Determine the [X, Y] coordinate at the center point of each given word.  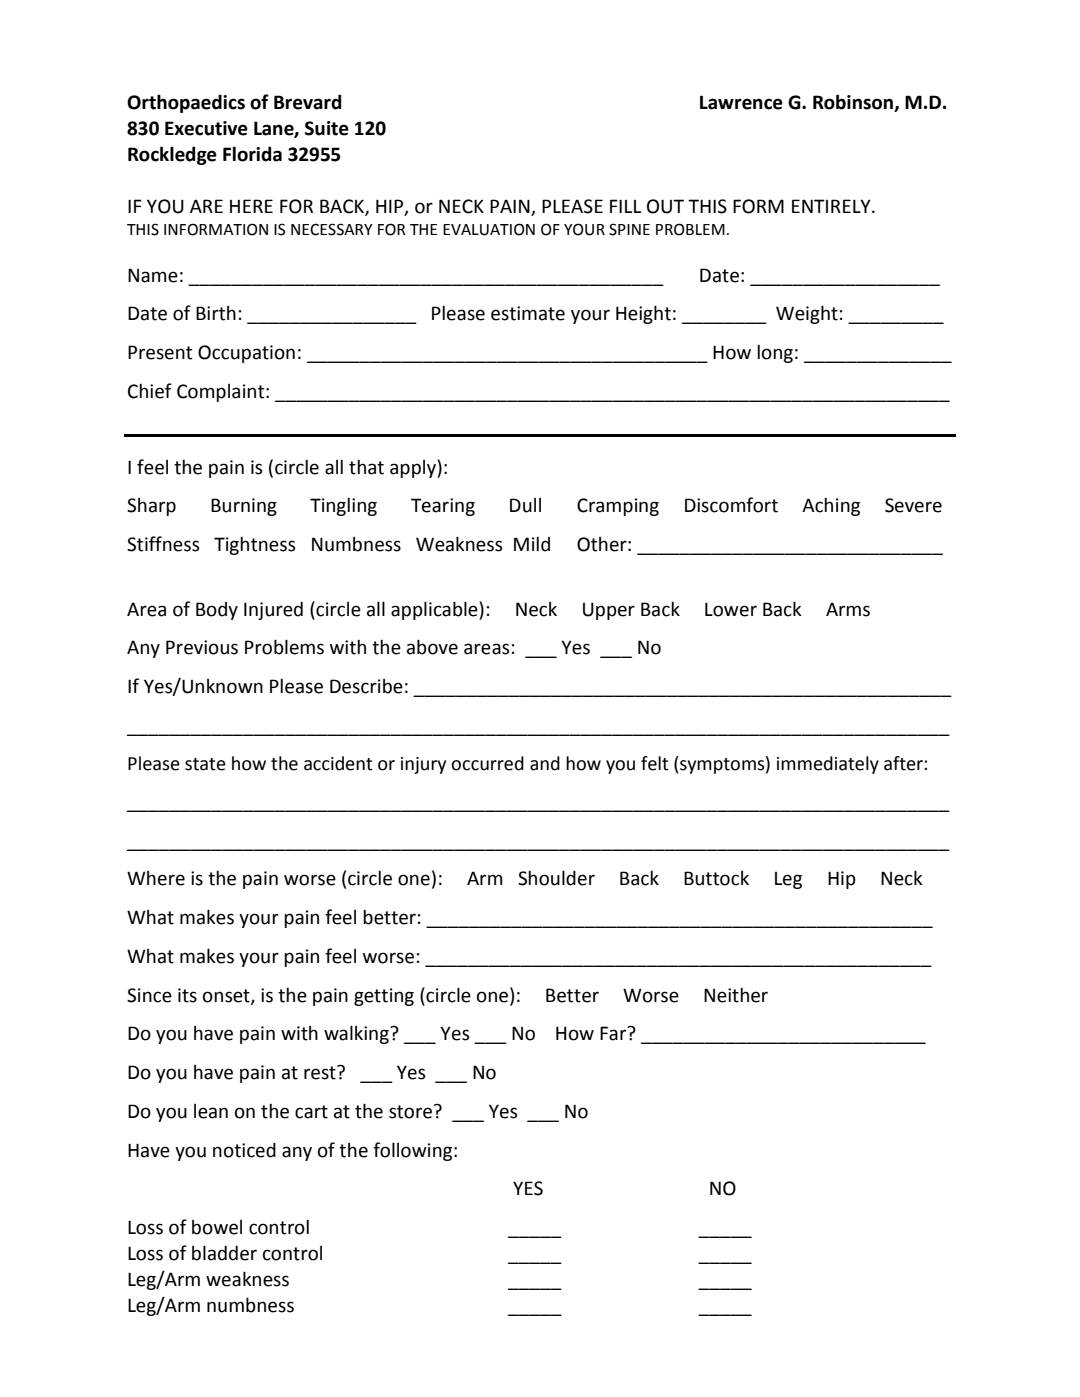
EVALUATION [489, 229]
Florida [252, 154]
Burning [244, 507]
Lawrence [741, 102]
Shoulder [556, 878]
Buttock [716, 878]
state [205, 764]
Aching [831, 507]
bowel [217, 1227]
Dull [525, 505]
